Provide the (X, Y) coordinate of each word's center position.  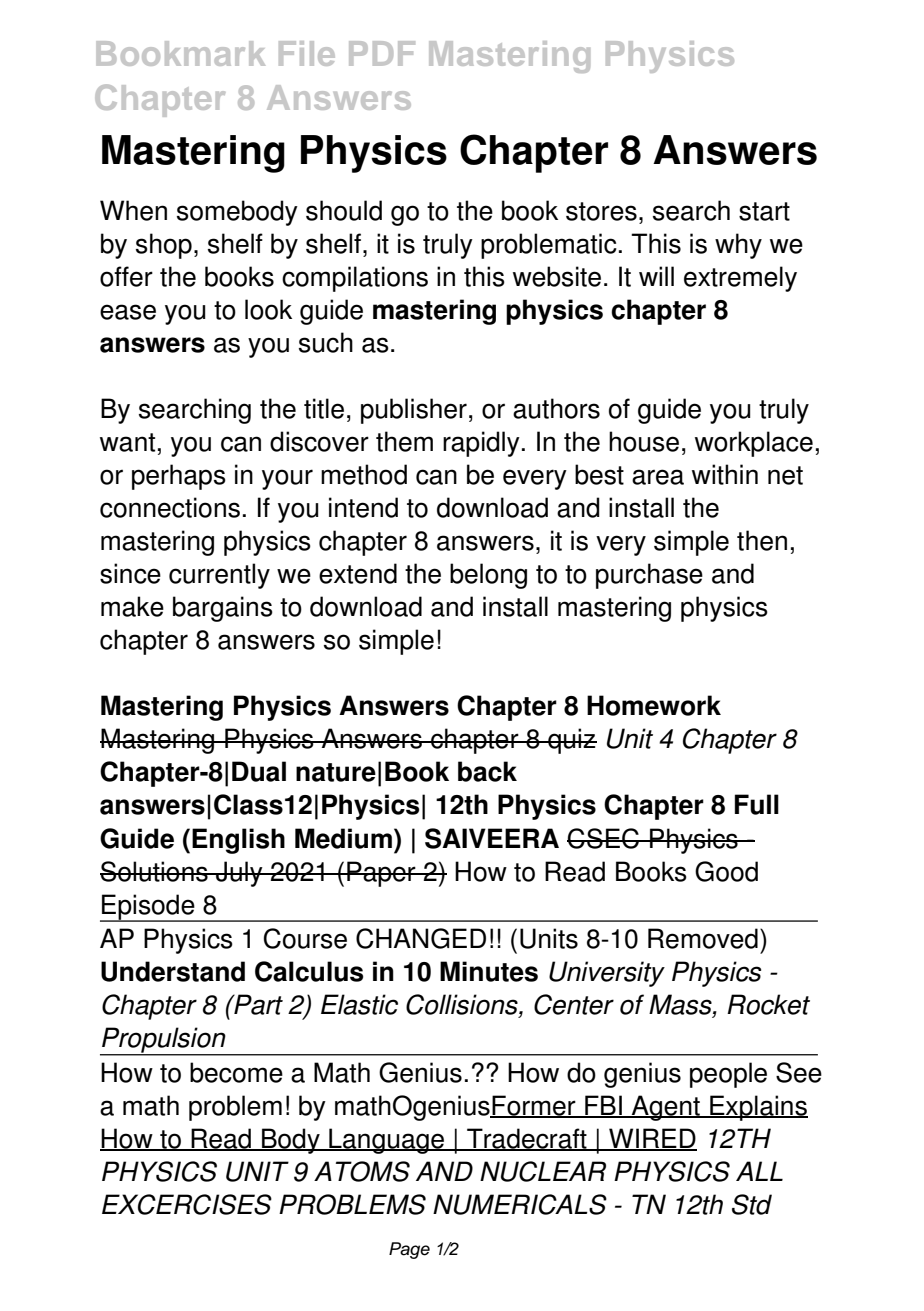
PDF (382, 53)
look (268, 309)
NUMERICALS (520, 1204)
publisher (414, 411)
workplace (754, 444)
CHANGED (421, 938)
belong (488, 576)
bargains (223, 609)
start (764, 211)
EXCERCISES (187, 1204)
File (307, 53)
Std (752, 1204)
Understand (173, 971)
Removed (703, 938)
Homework (654, 705)
